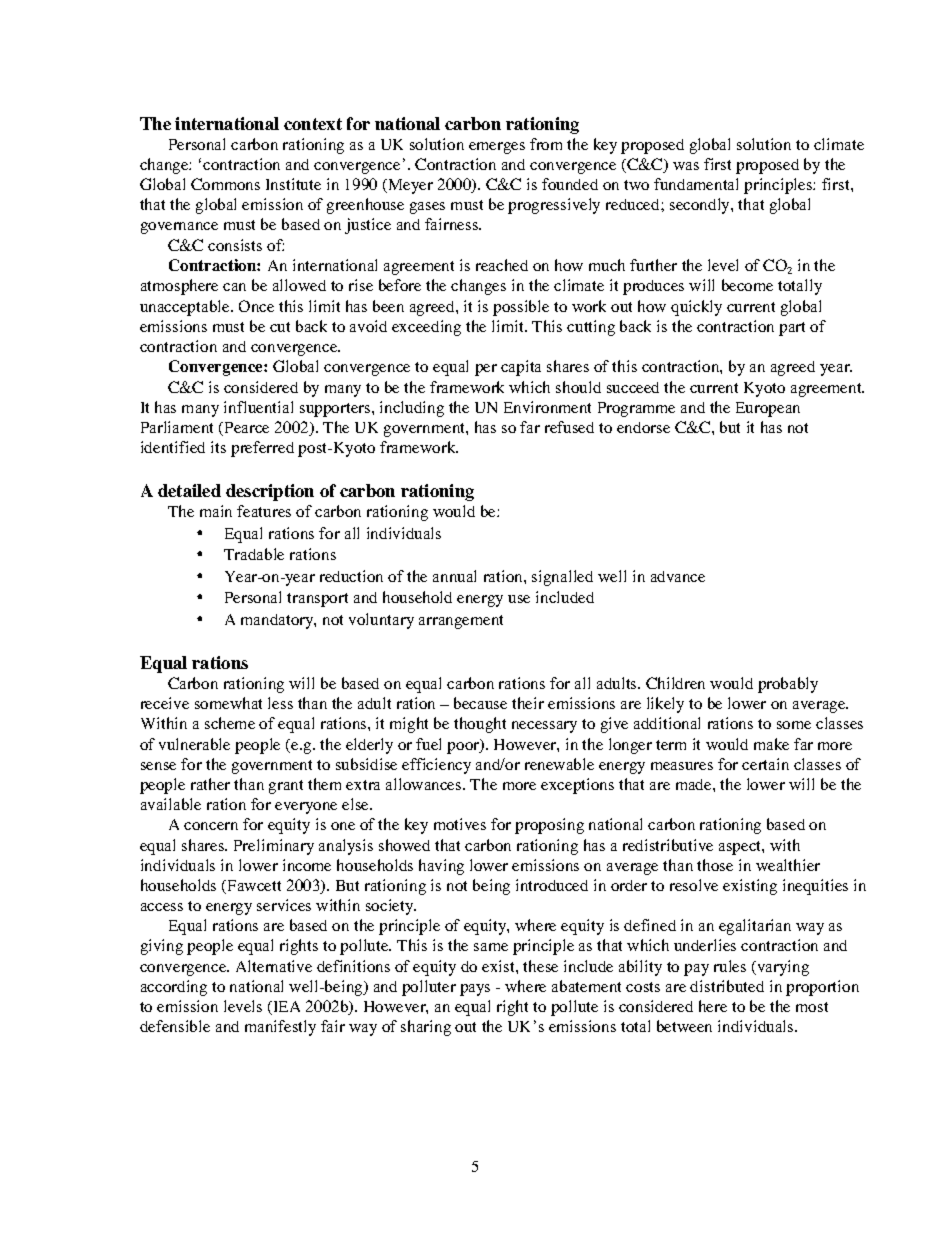  What do you see at coordinates (230, 723) in the screenshot?
I see `scheme` at bounding box center [230, 723].
